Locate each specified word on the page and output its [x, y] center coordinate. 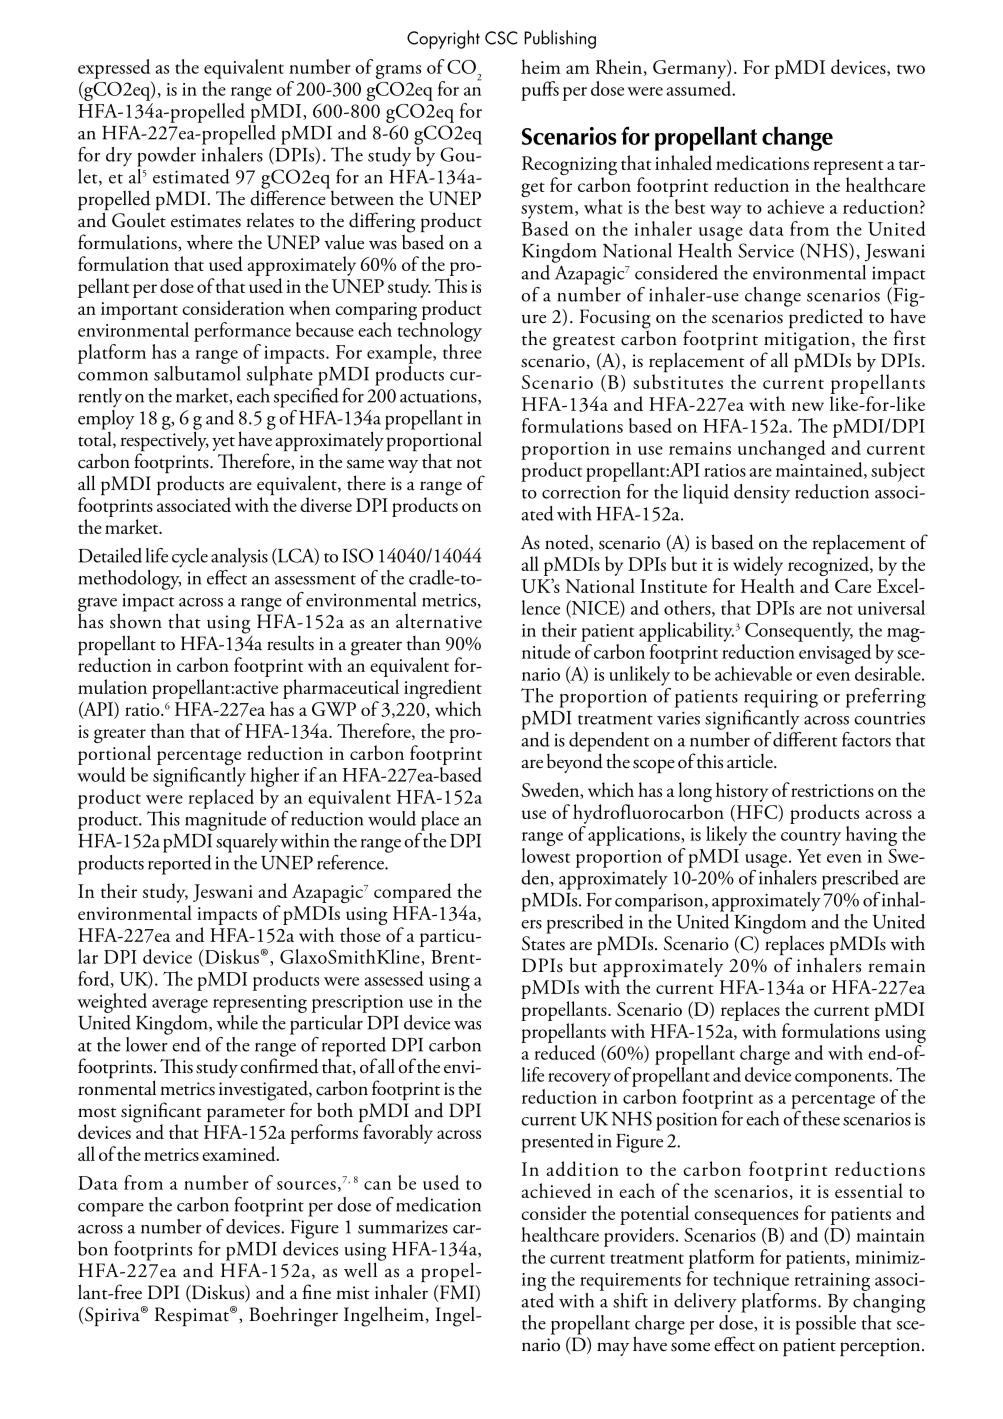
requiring [781, 698]
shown [136, 620]
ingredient [443, 690]
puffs [540, 91]
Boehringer [294, 1316]
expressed [114, 69]
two [911, 69]
